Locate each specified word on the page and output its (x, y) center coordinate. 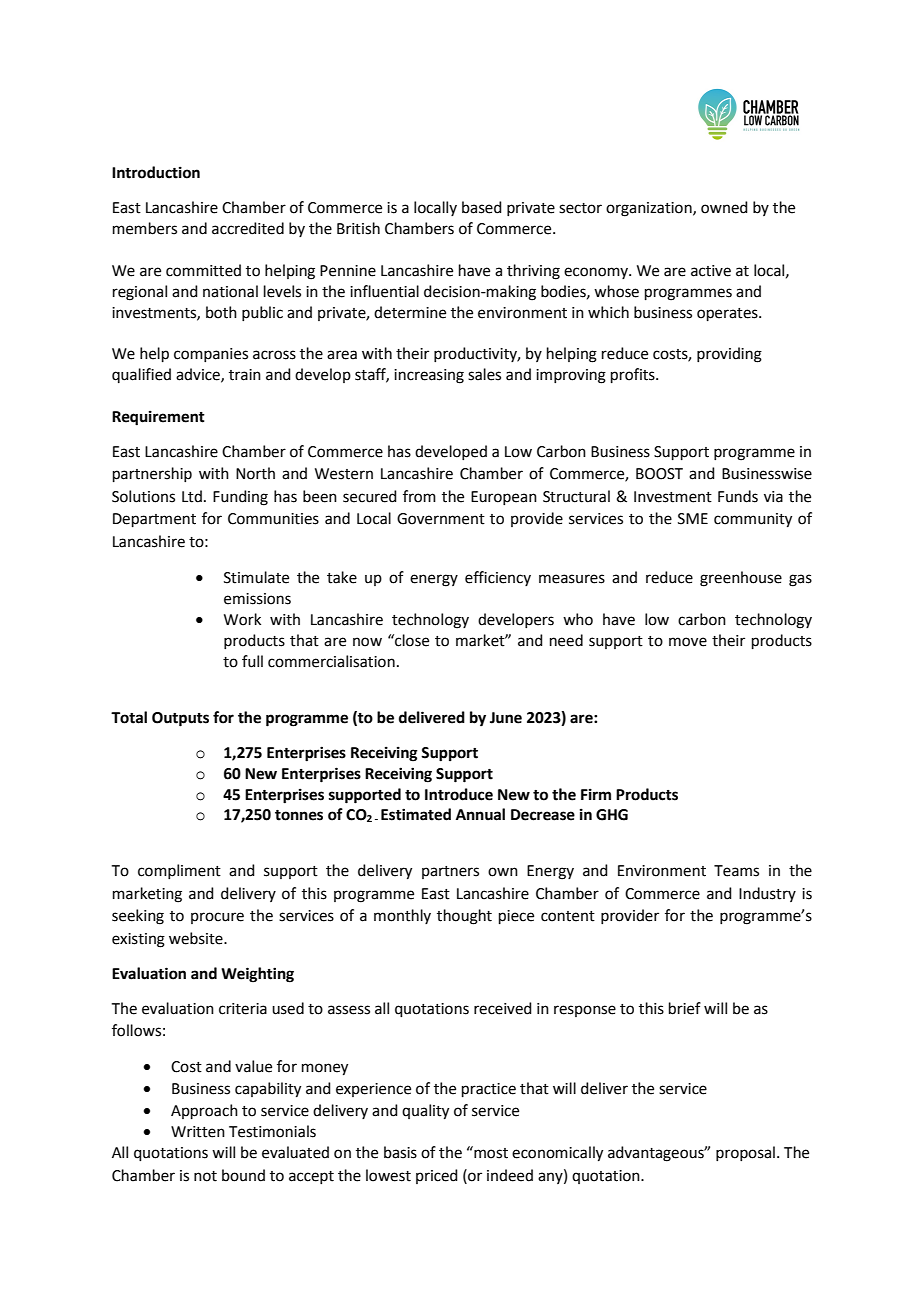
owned (724, 207)
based (482, 207)
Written (198, 1132)
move (688, 642)
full (252, 661)
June (506, 718)
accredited (248, 228)
